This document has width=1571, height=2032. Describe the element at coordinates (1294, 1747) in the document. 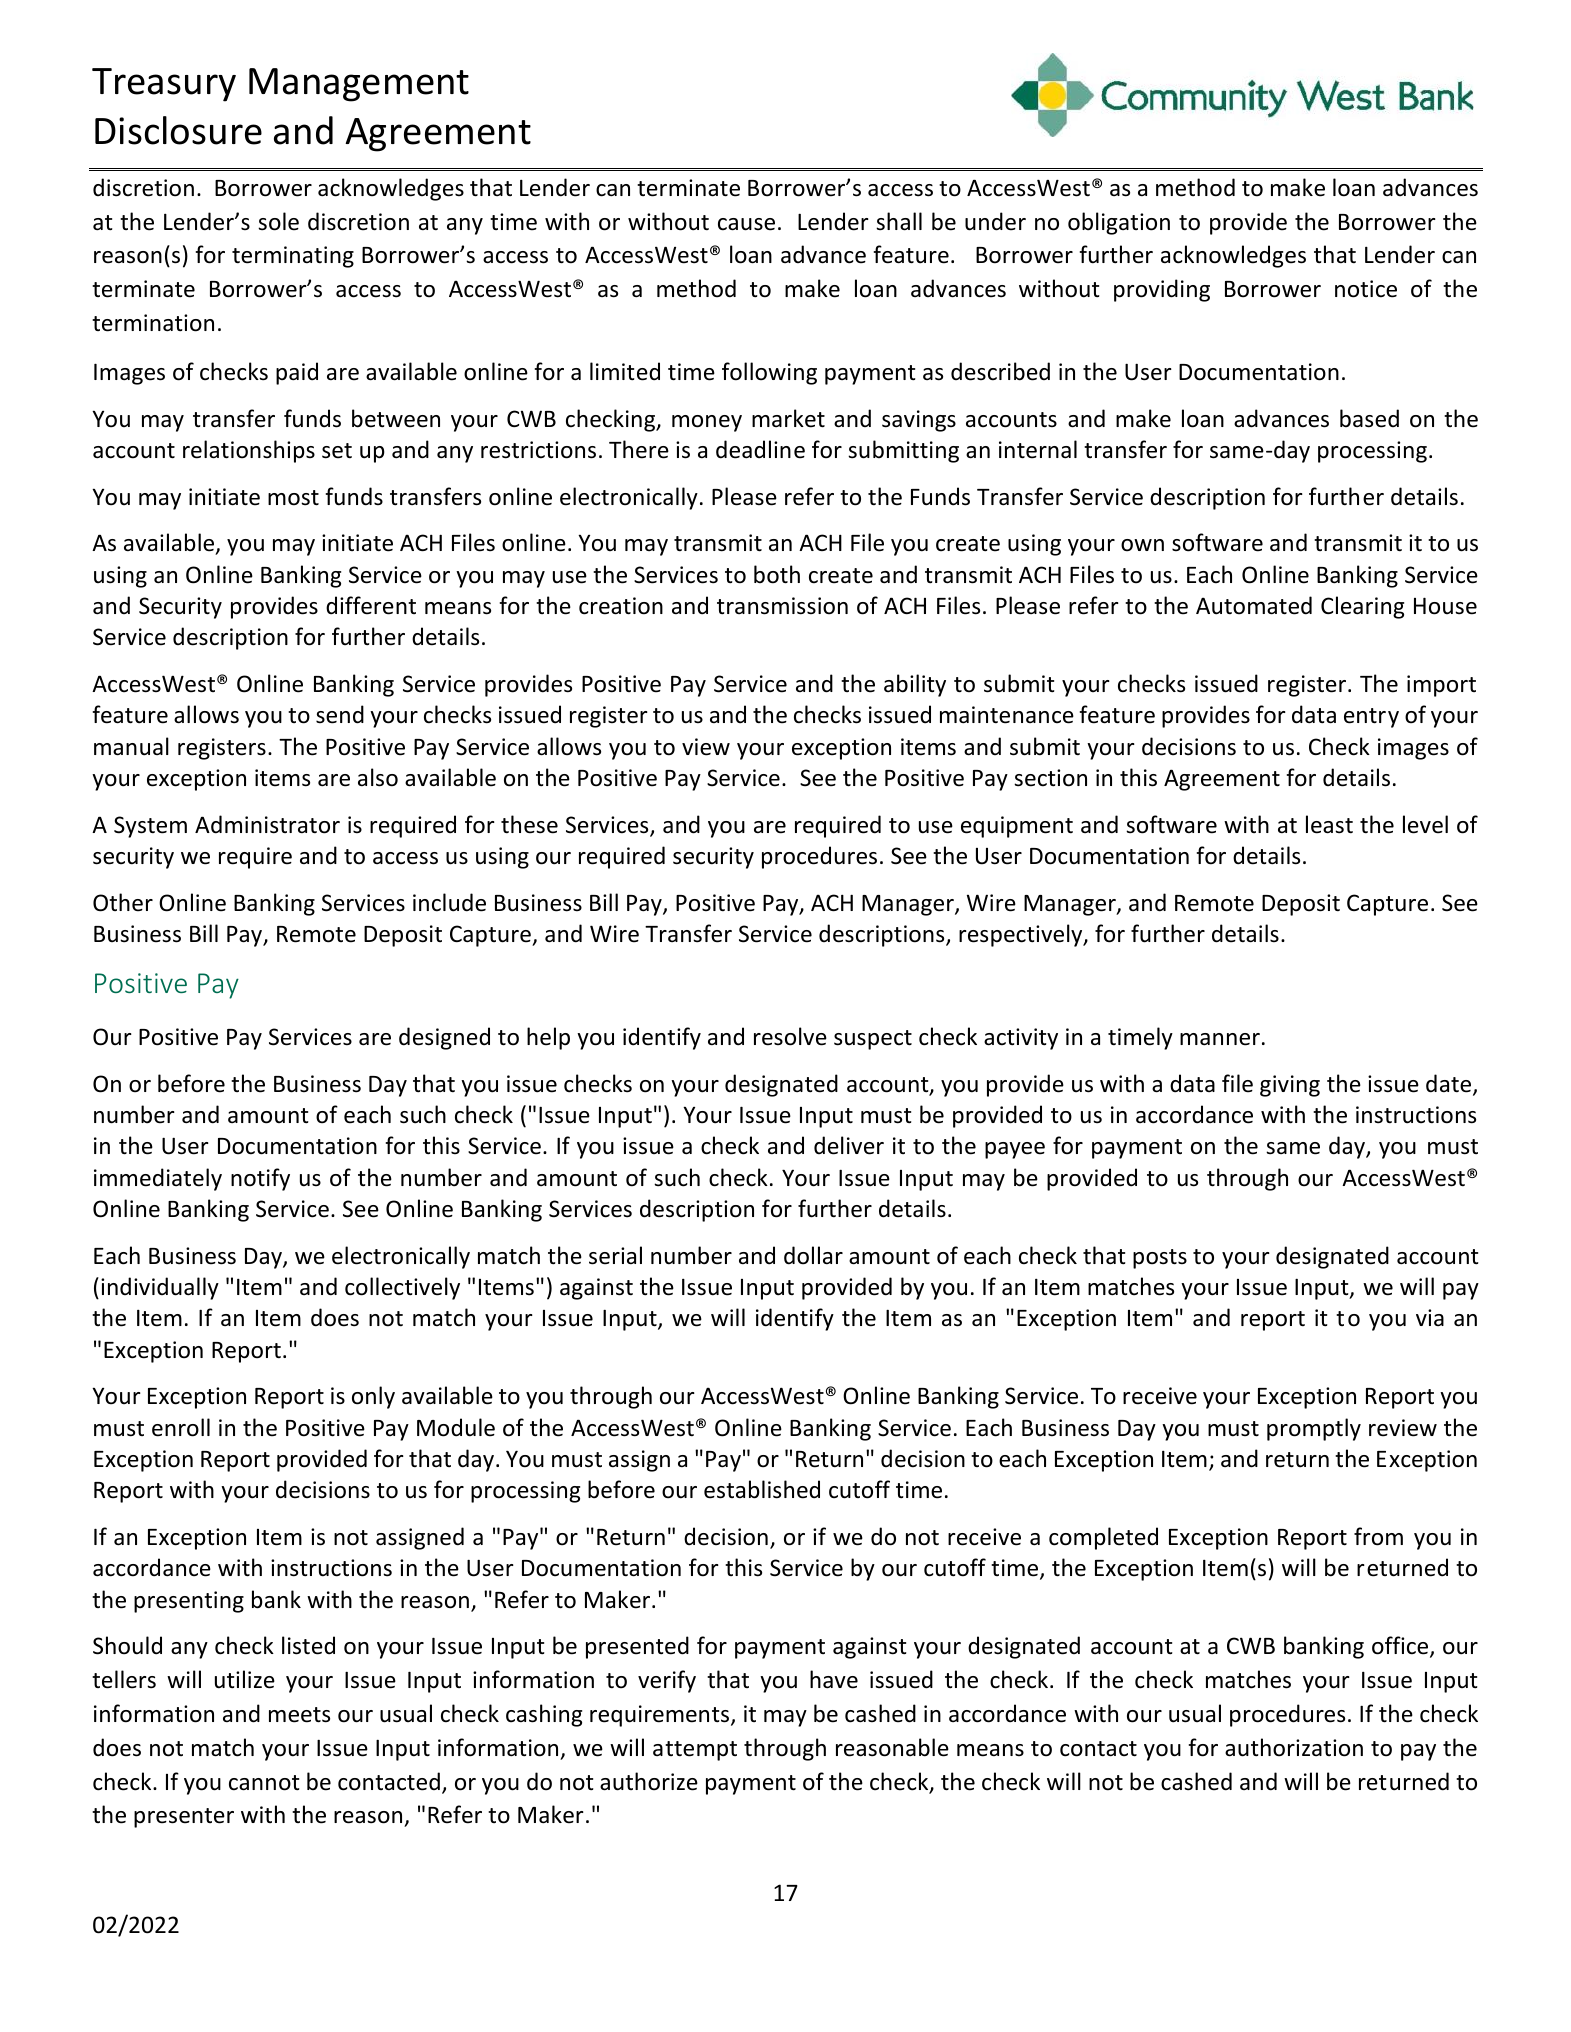

I see `authorization` at that location.
